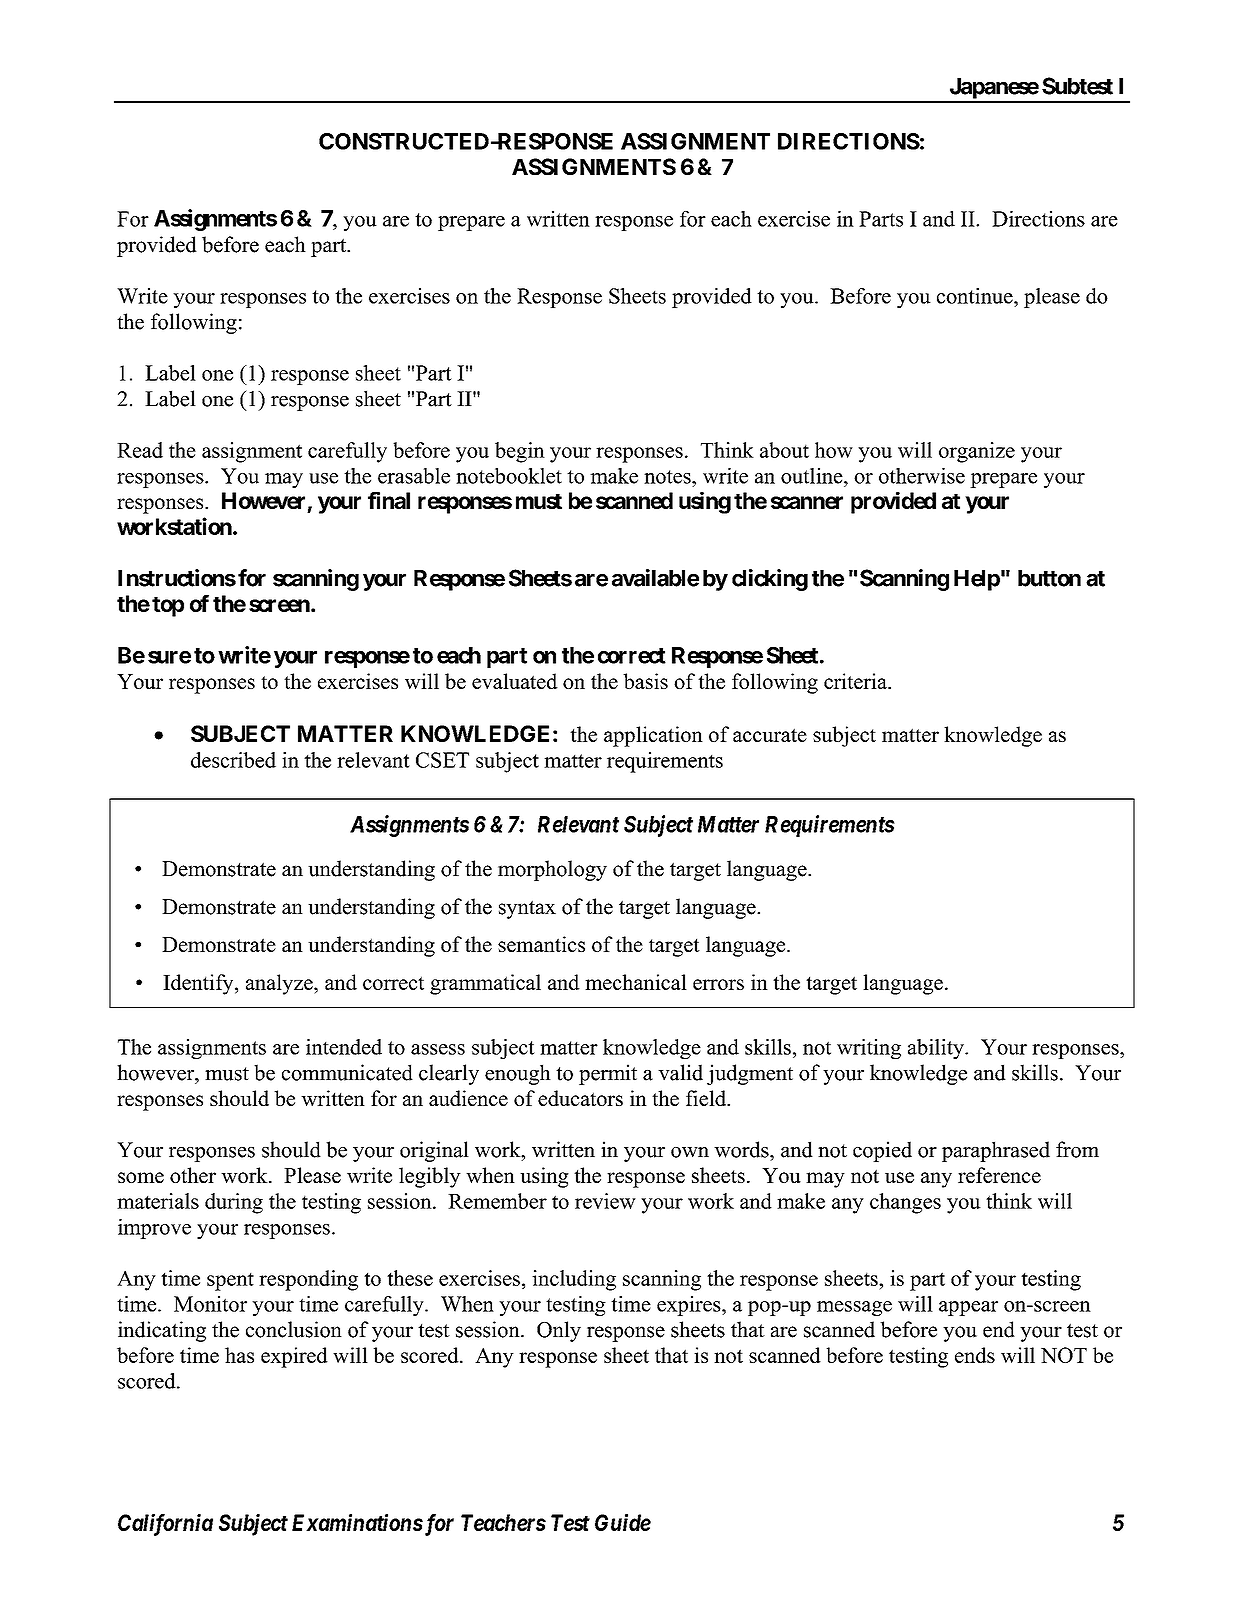 This page has height=1609, width=1244. I want to click on described, so click(233, 760).
